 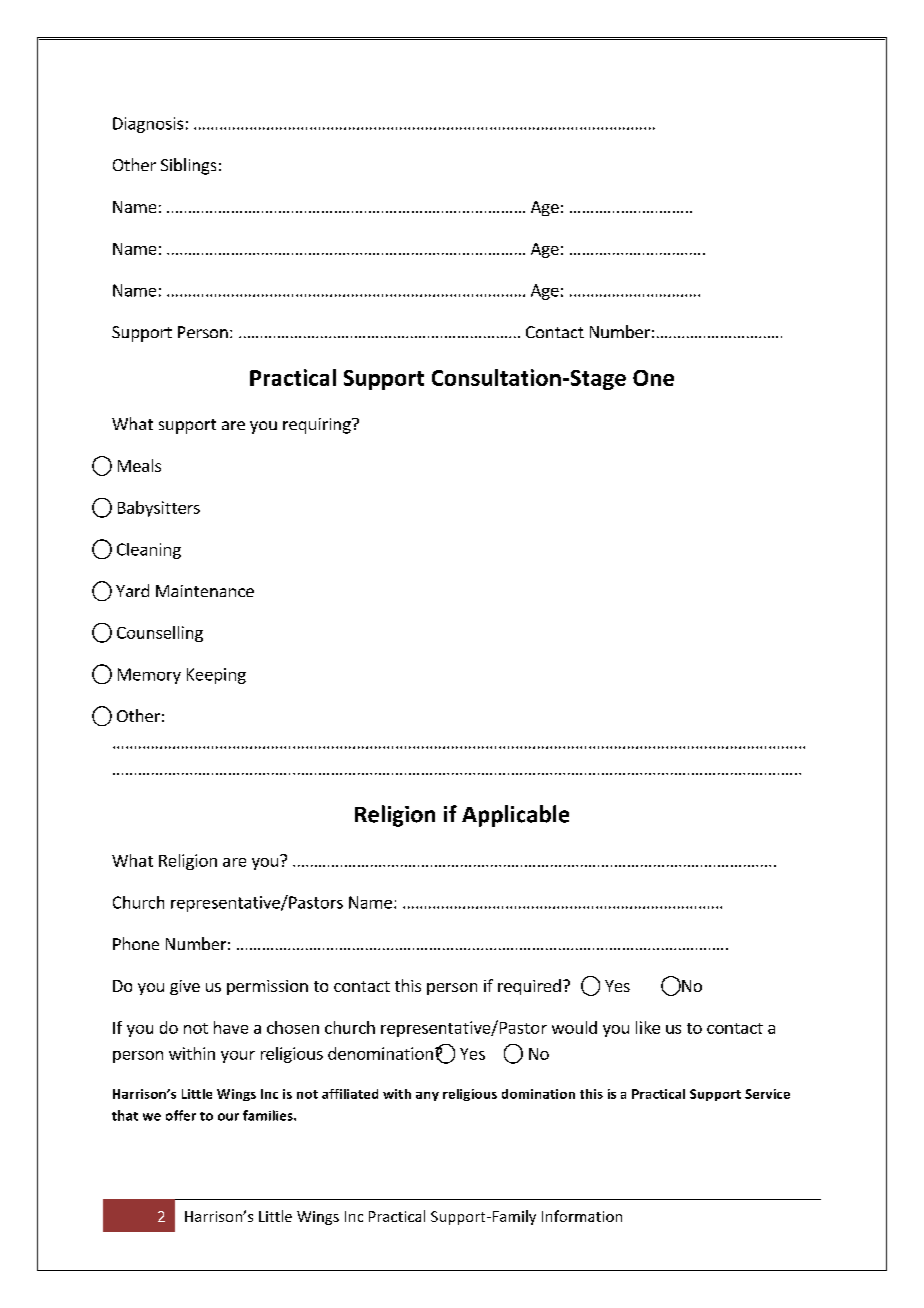 What do you see at coordinates (216, 676) in the image?
I see `Keeping` at bounding box center [216, 676].
